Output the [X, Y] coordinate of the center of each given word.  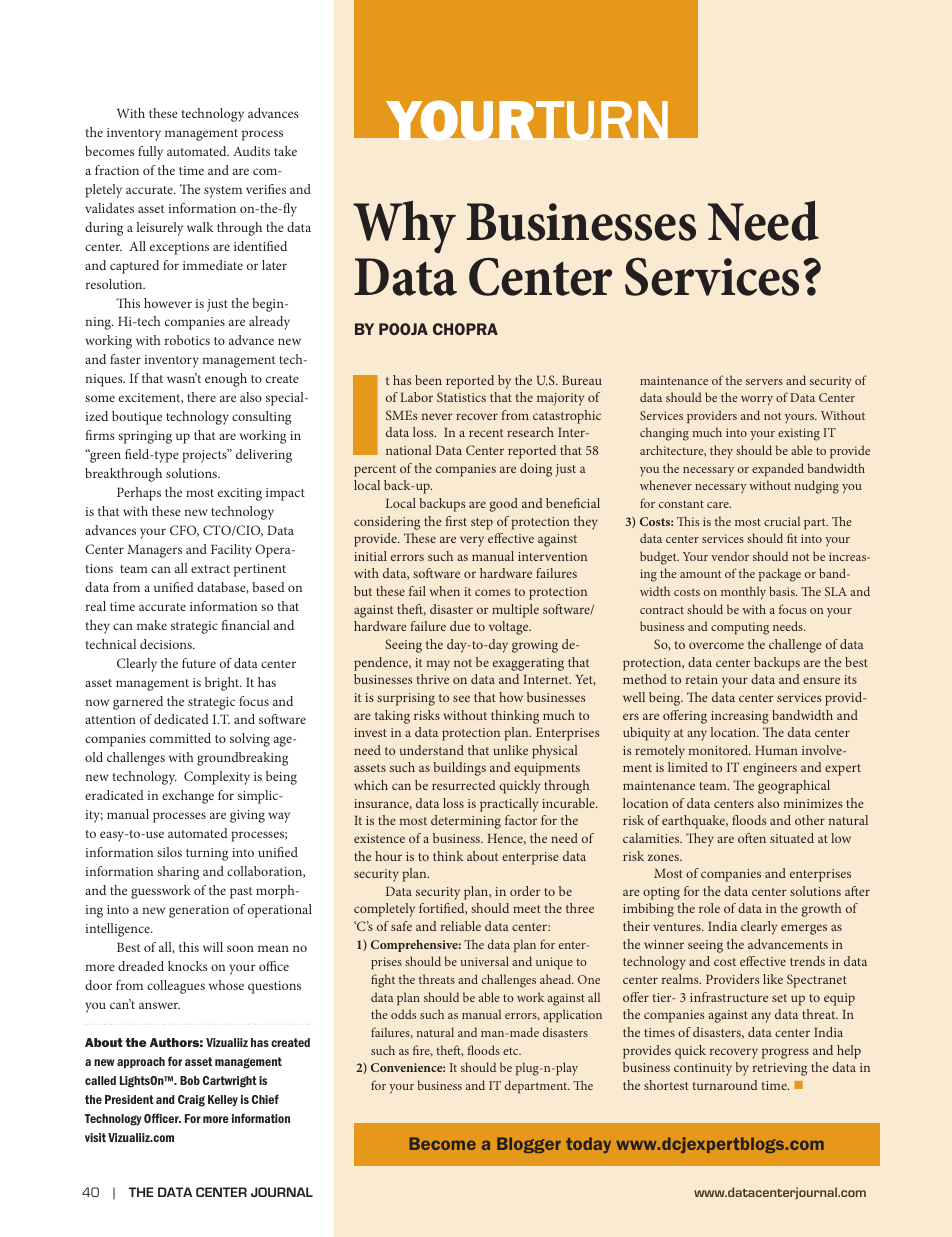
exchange [188, 797]
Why [404, 227]
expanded [778, 469]
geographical [794, 787]
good [504, 505]
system [223, 192]
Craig [191, 1101]
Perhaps [139, 494]
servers [764, 382]
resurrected [464, 785]
